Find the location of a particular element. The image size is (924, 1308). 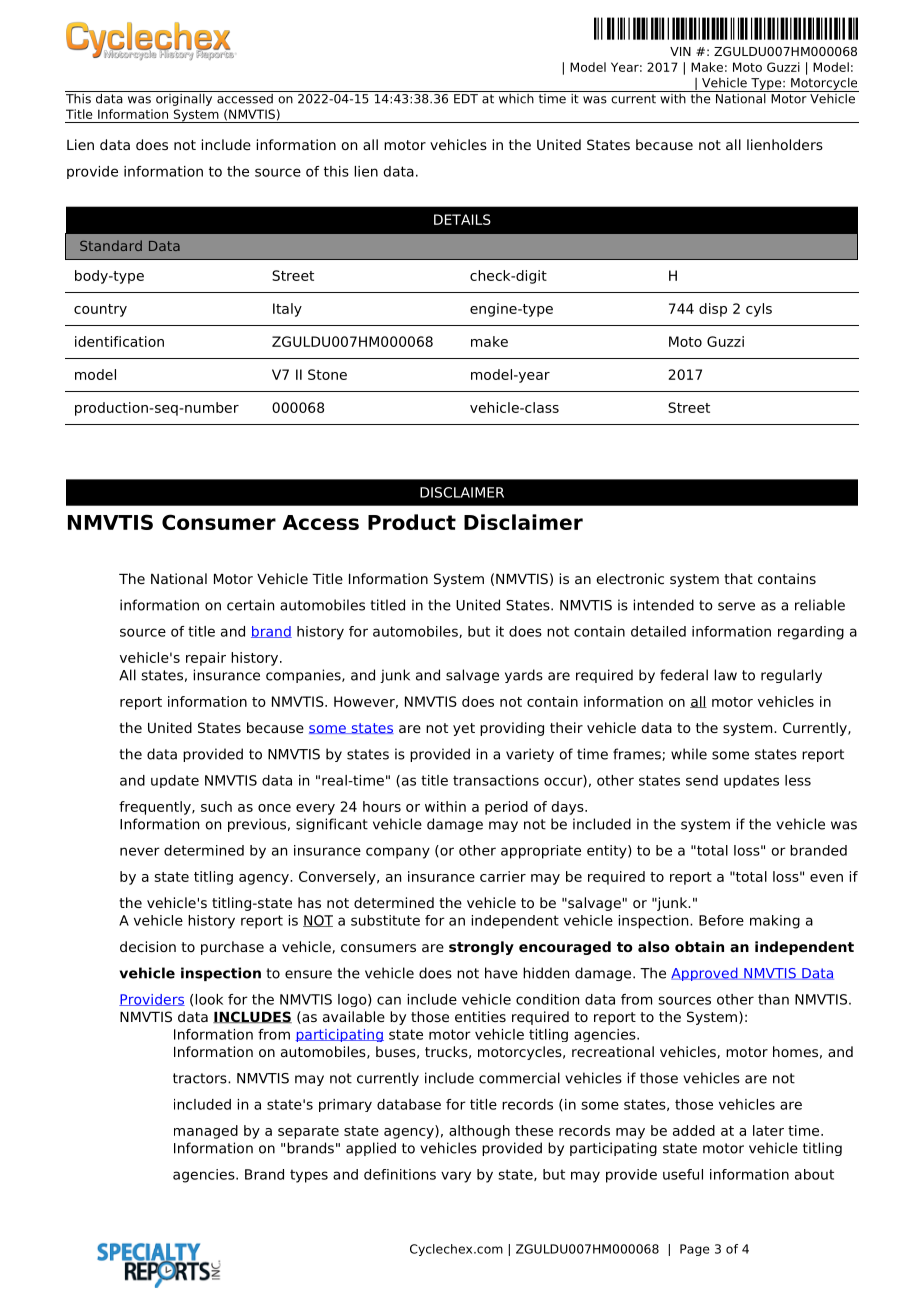

vary is located at coordinates (456, 1177).
